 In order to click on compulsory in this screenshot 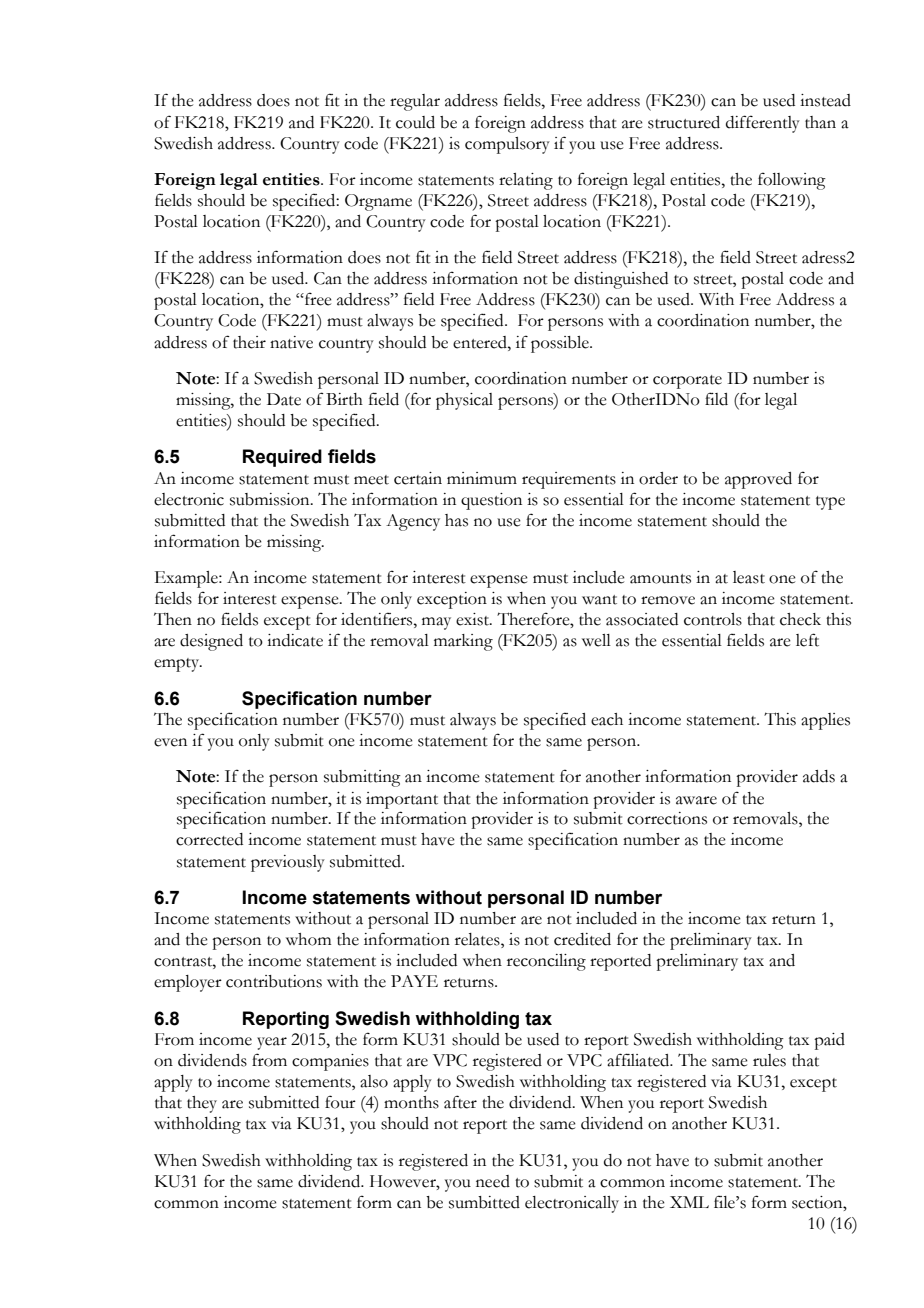, I will do `click(507, 145)`.
